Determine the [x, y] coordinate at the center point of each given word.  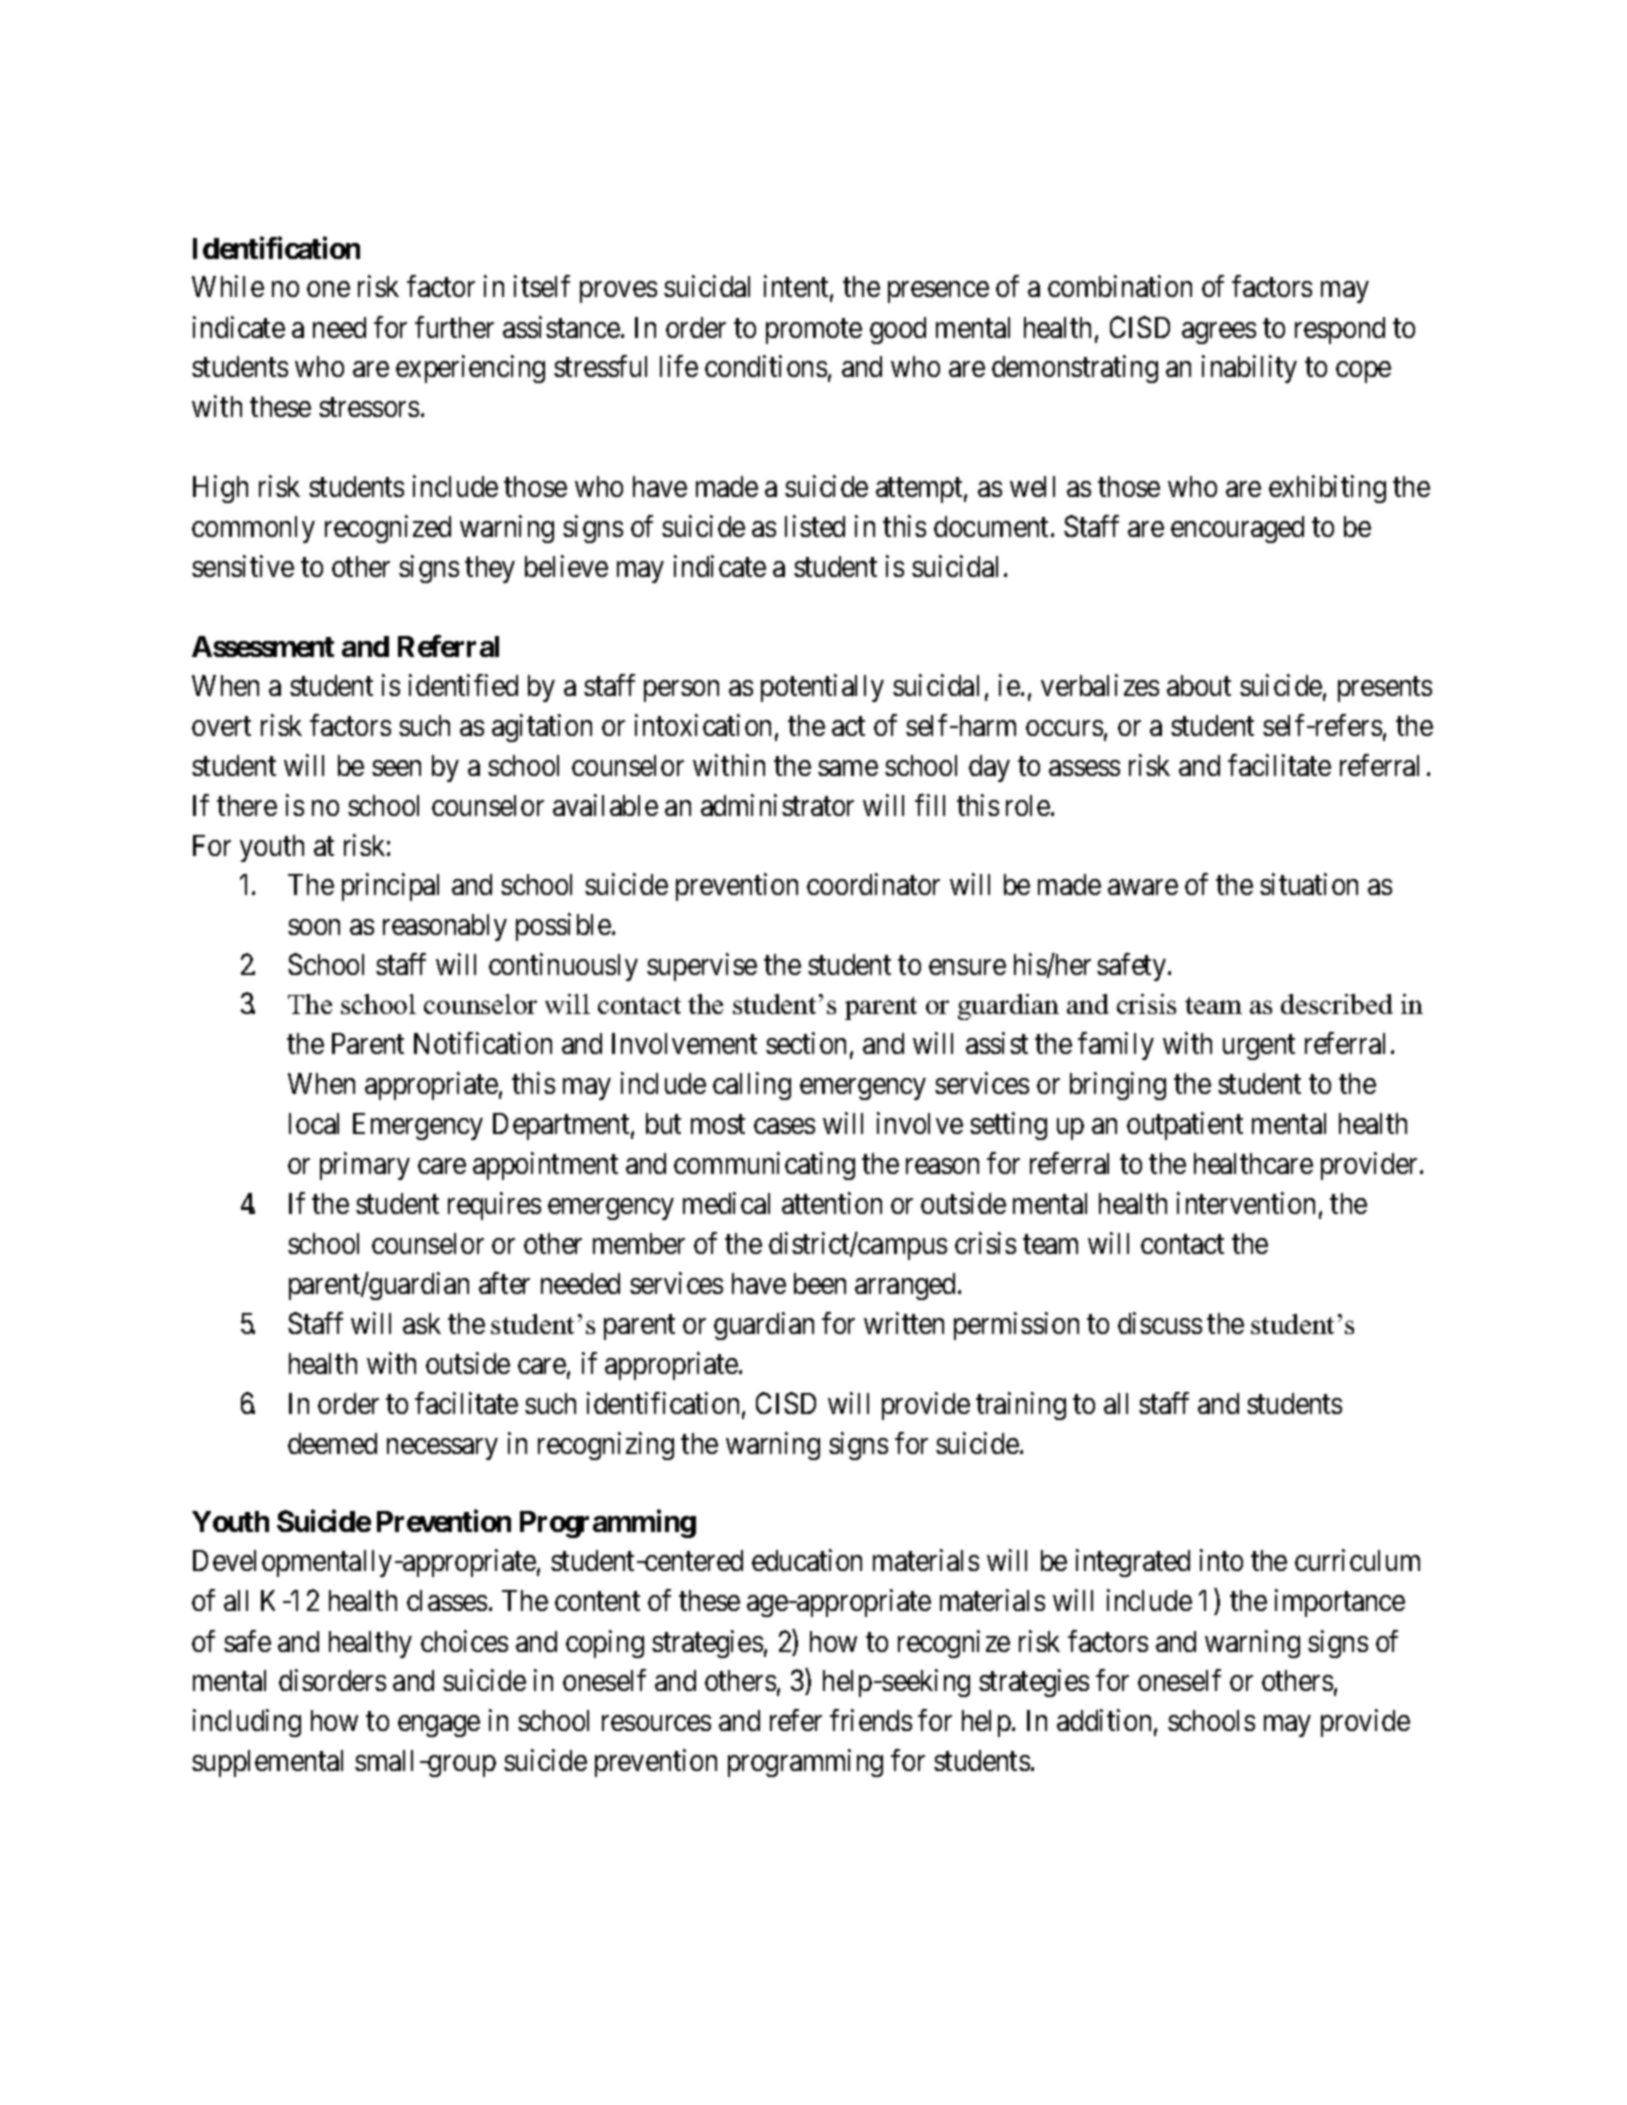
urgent [1259, 1047]
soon [314, 927]
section [806, 1043]
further [454, 327]
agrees [1219, 333]
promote [814, 331]
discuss [1160, 1323]
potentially [822, 688]
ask [422, 1323]
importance [1340, 1603]
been [820, 1283]
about [1199, 685]
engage [439, 1726]
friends [871, 1720]
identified [463, 685]
